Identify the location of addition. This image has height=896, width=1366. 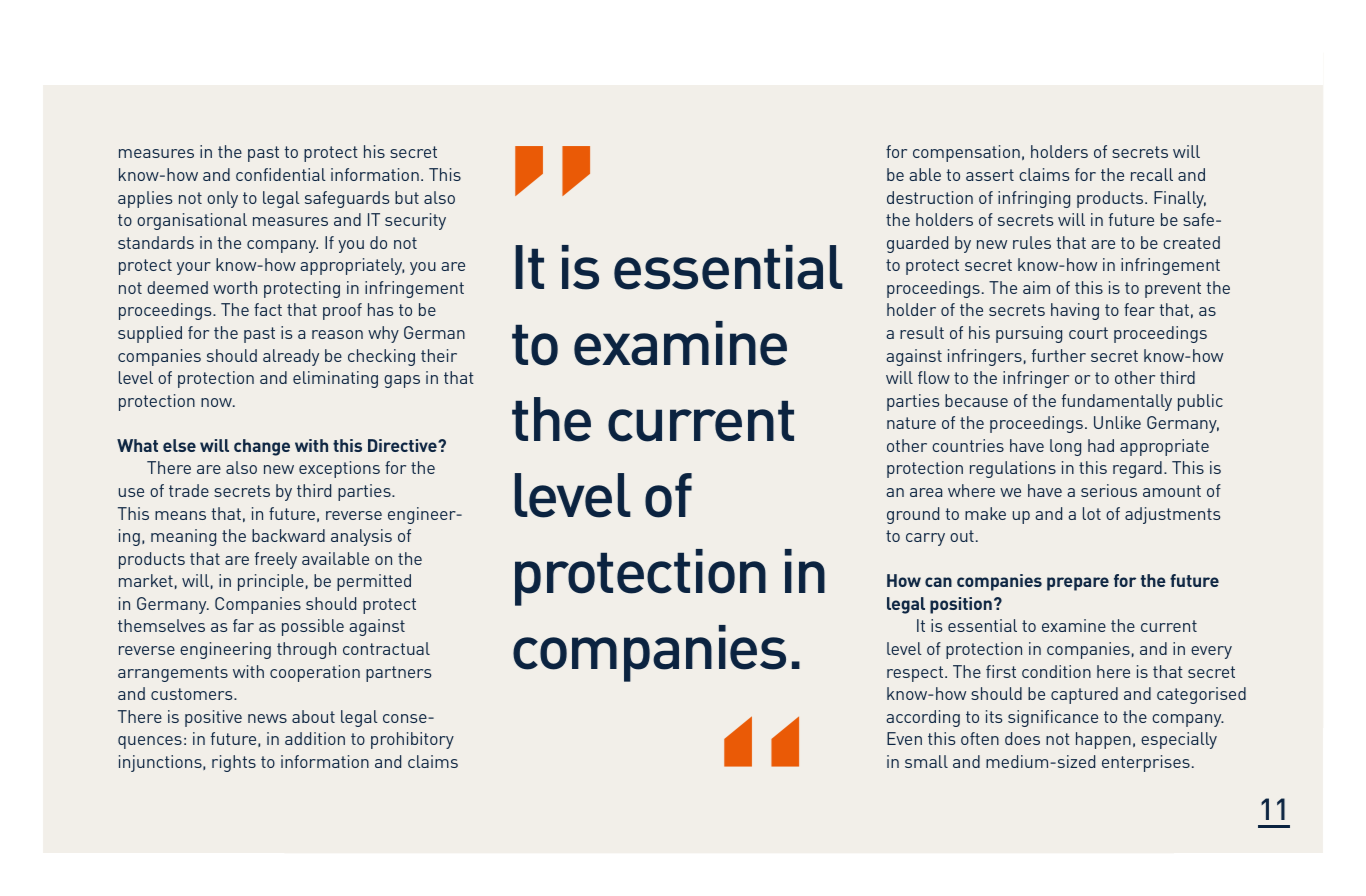
(315, 738).
